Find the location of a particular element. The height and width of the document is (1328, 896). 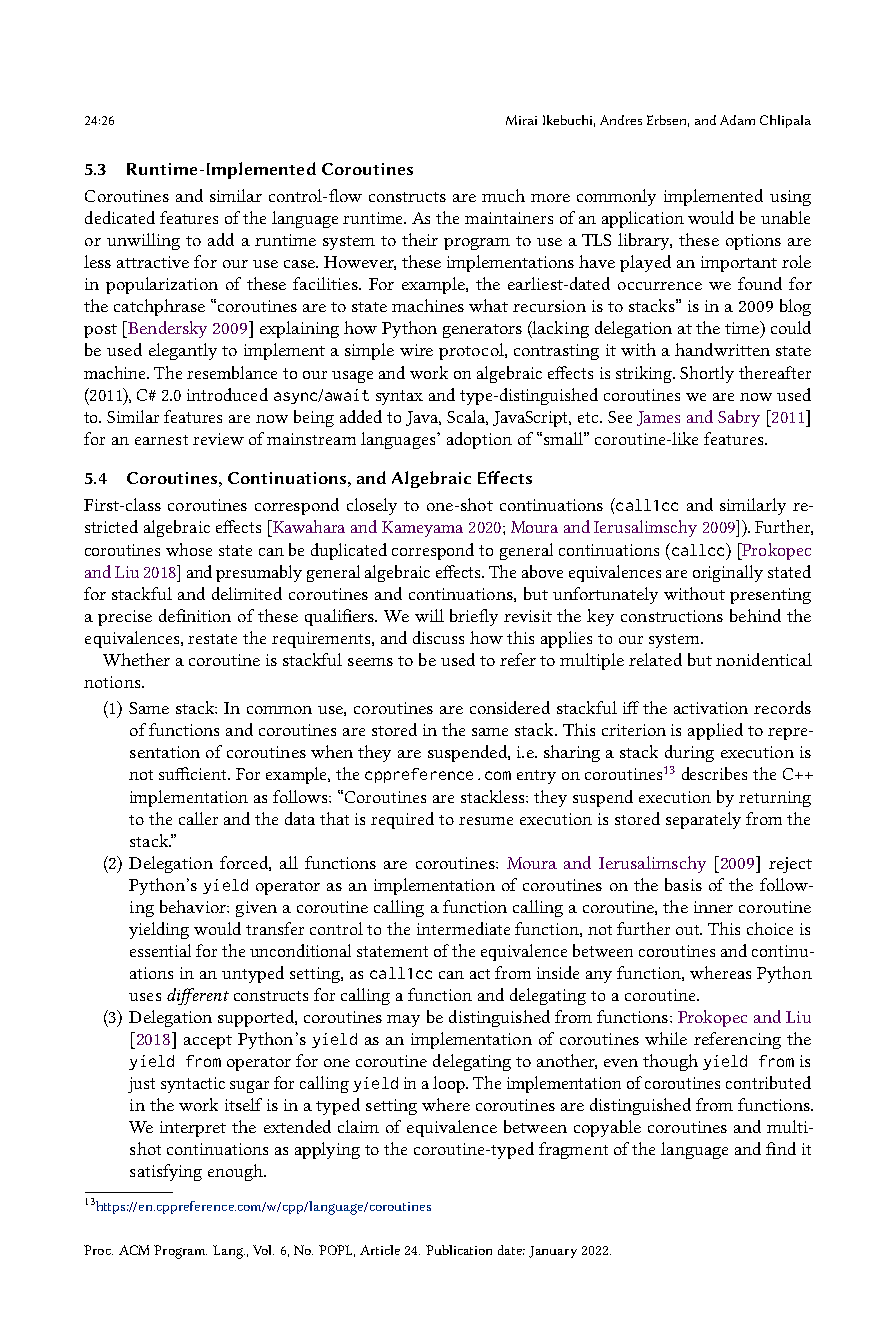

satisfying is located at coordinates (166, 1172).
